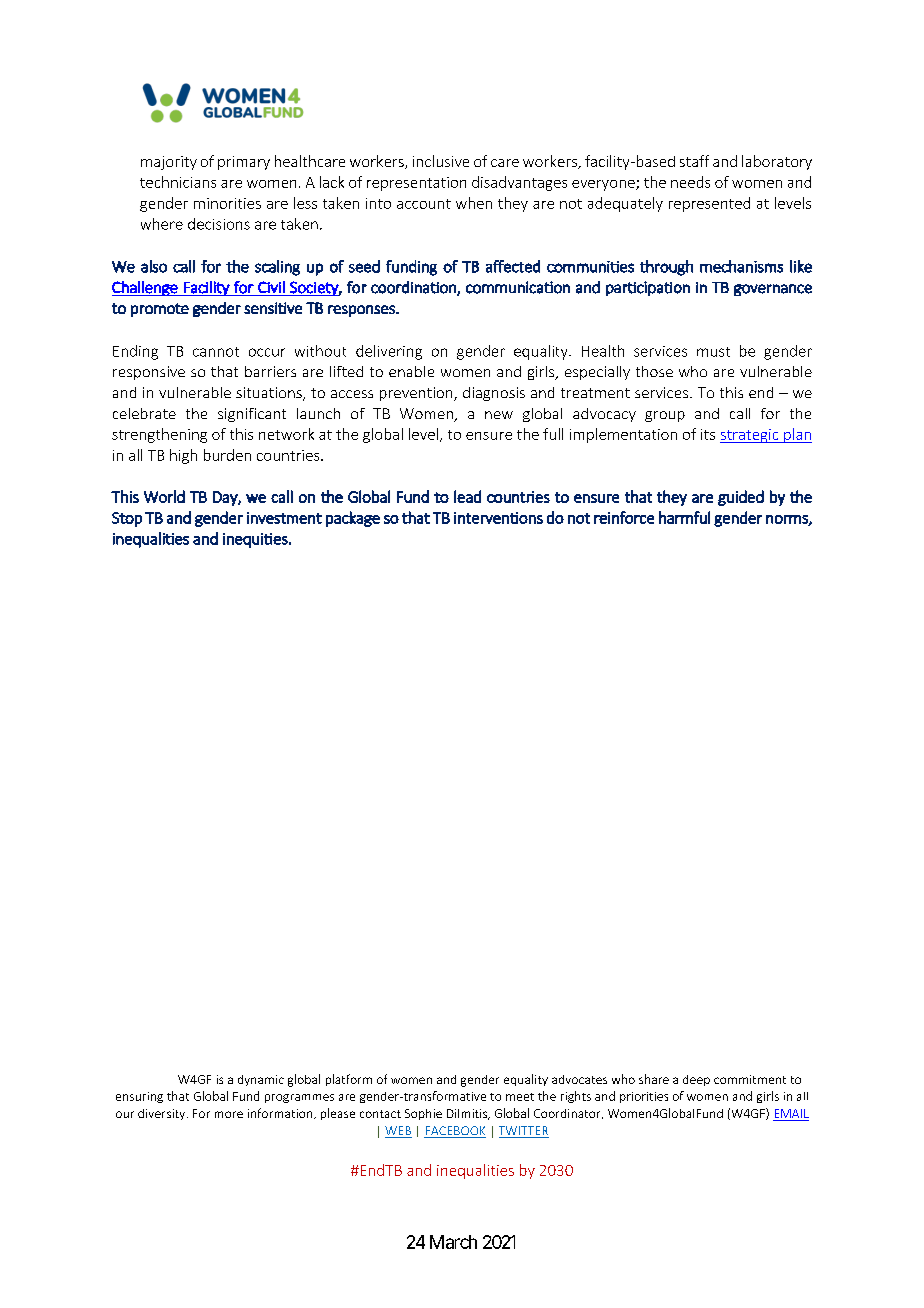 This document has width=924, height=1308. What do you see at coordinates (684, 517) in the document?
I see `harmful` at bounding box center [684, 517].
